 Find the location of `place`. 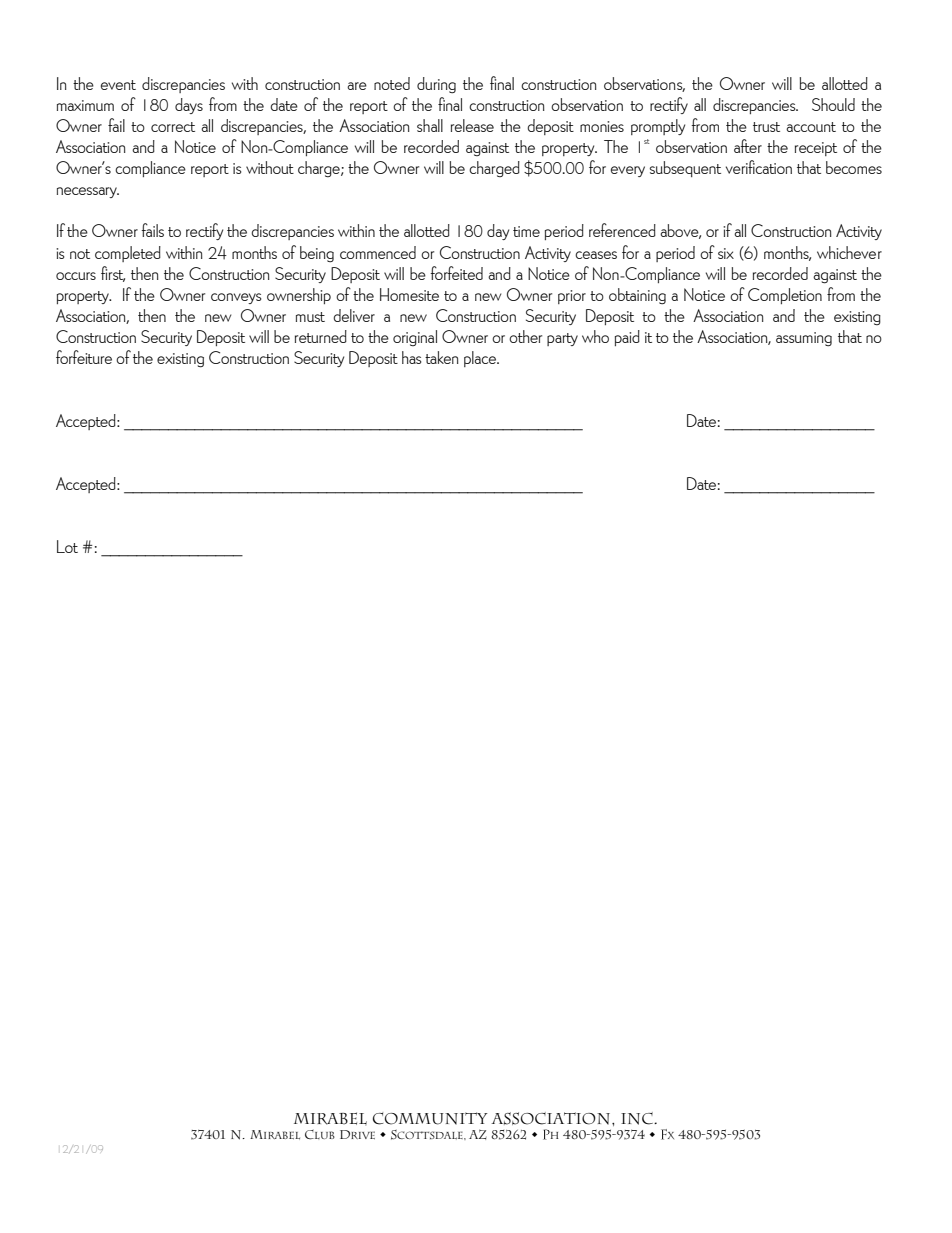

place is located at coordinates (481, 359).
